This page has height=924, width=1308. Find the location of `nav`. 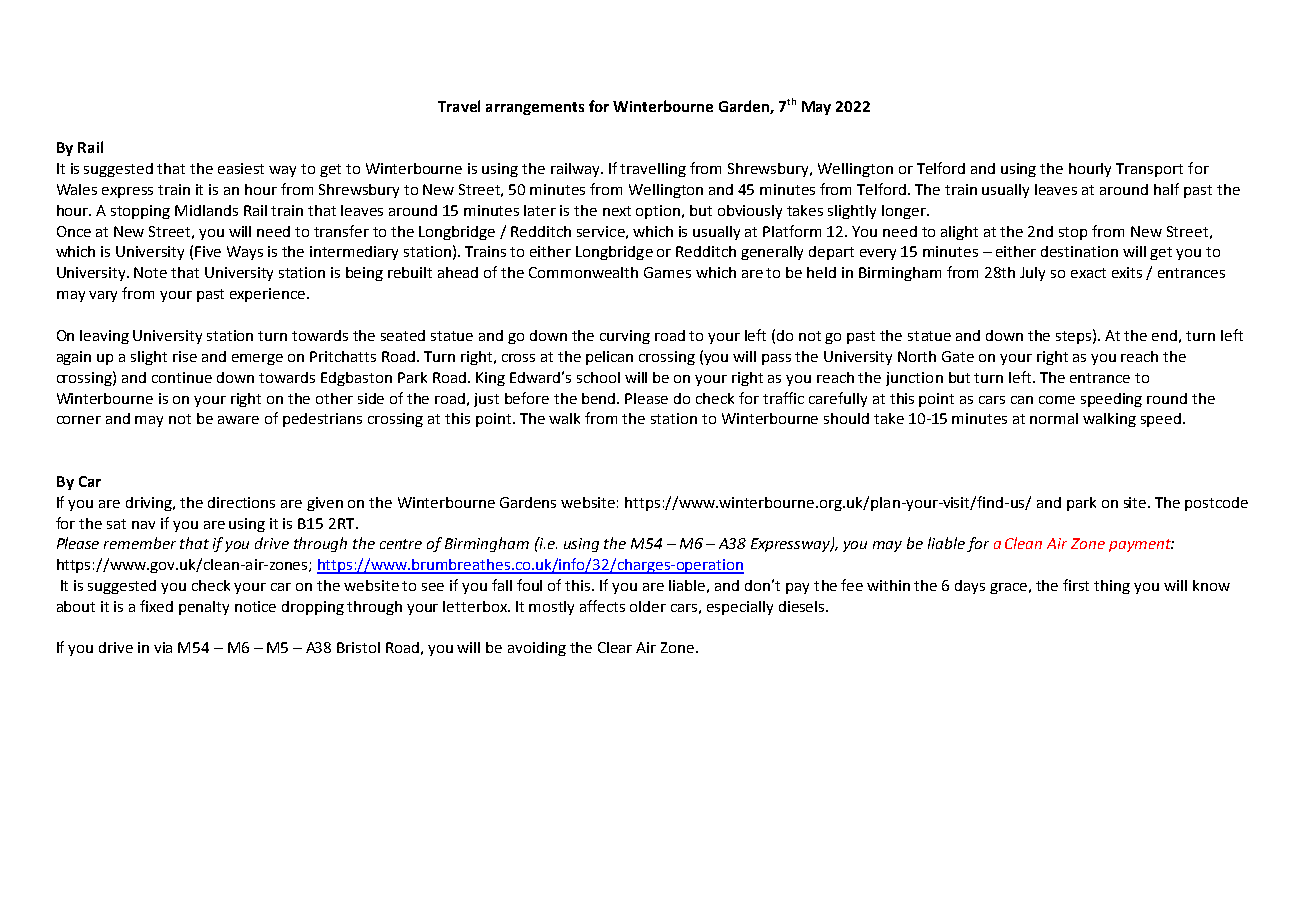

nav is located at coordinates (143, 525).
